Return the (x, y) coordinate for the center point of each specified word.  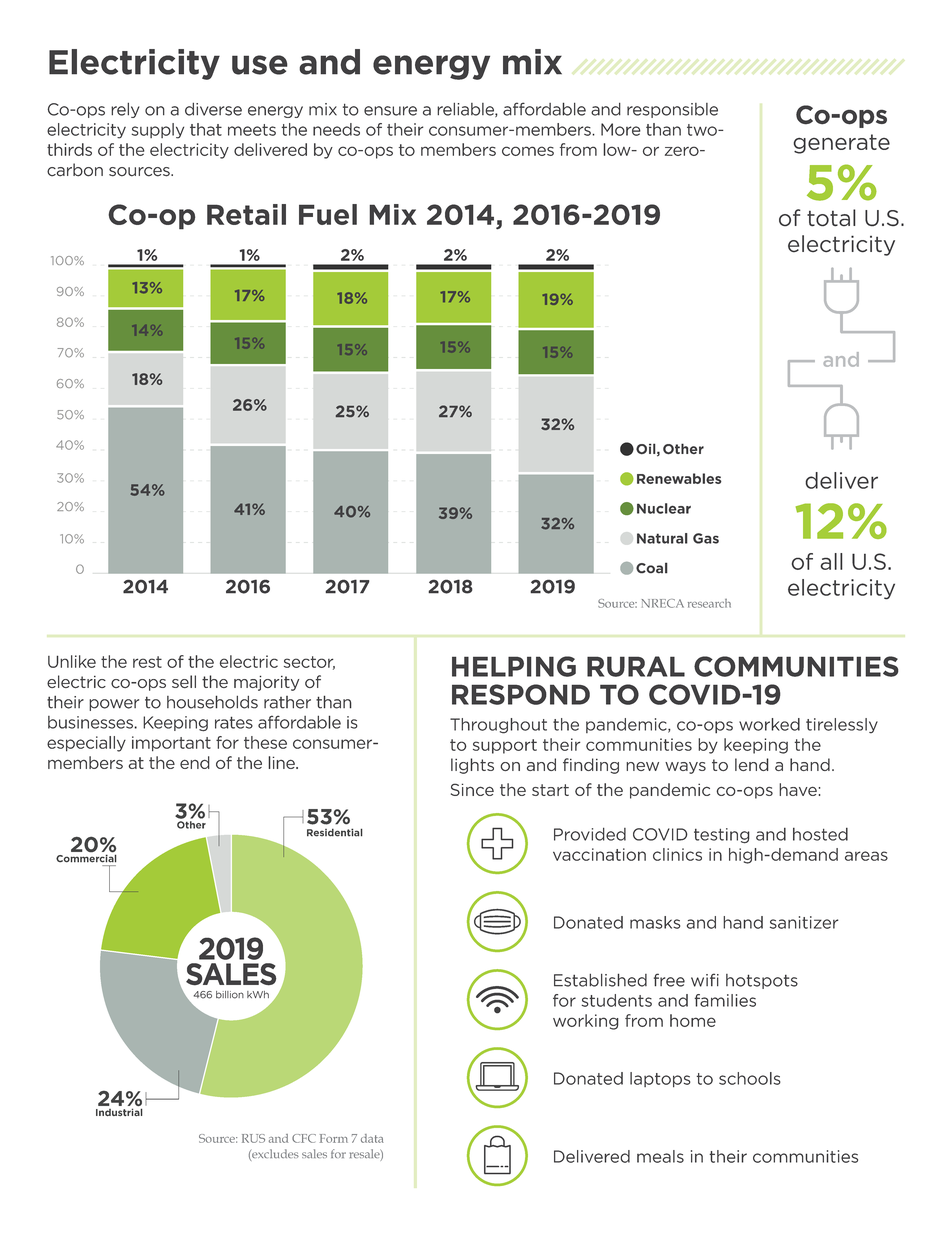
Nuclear (664, 508)
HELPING (514, 666)
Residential (334, 832)
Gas (706, 538)
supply (158, 131)
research (709, 603)
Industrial (119, 1112)
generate (842, 144)
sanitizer (804, 922)
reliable (466, 110)
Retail (246, 214)
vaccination (599, 854)
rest (147, 662)
